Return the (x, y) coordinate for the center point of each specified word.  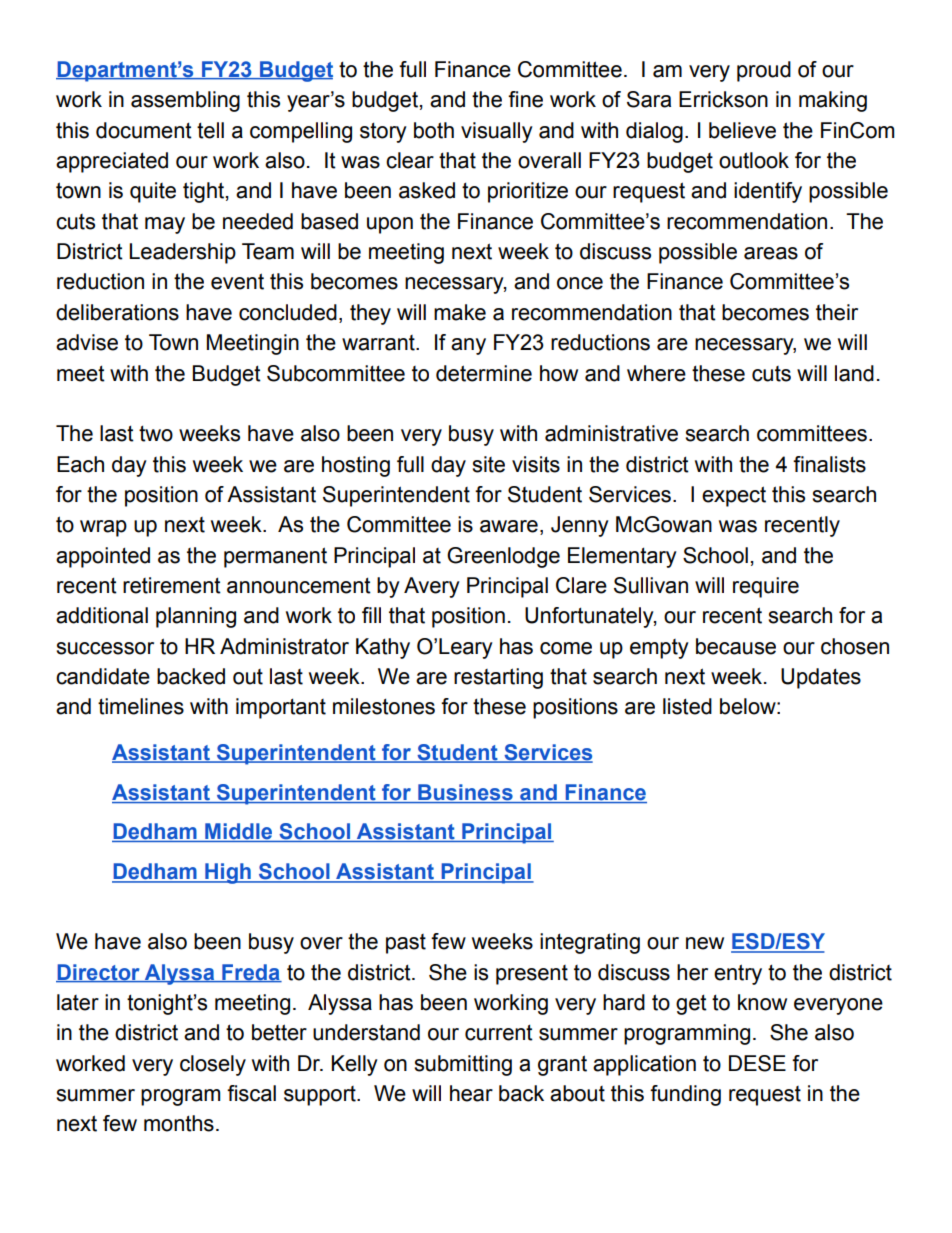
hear (471, 1093)
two (156, 433)
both (434, 130)
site (488, 464)
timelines (141, 706)
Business (465, 792)
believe (742, 130)
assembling (185, 101)
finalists (829, 464)
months (179, 1123)
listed (687, 706)
